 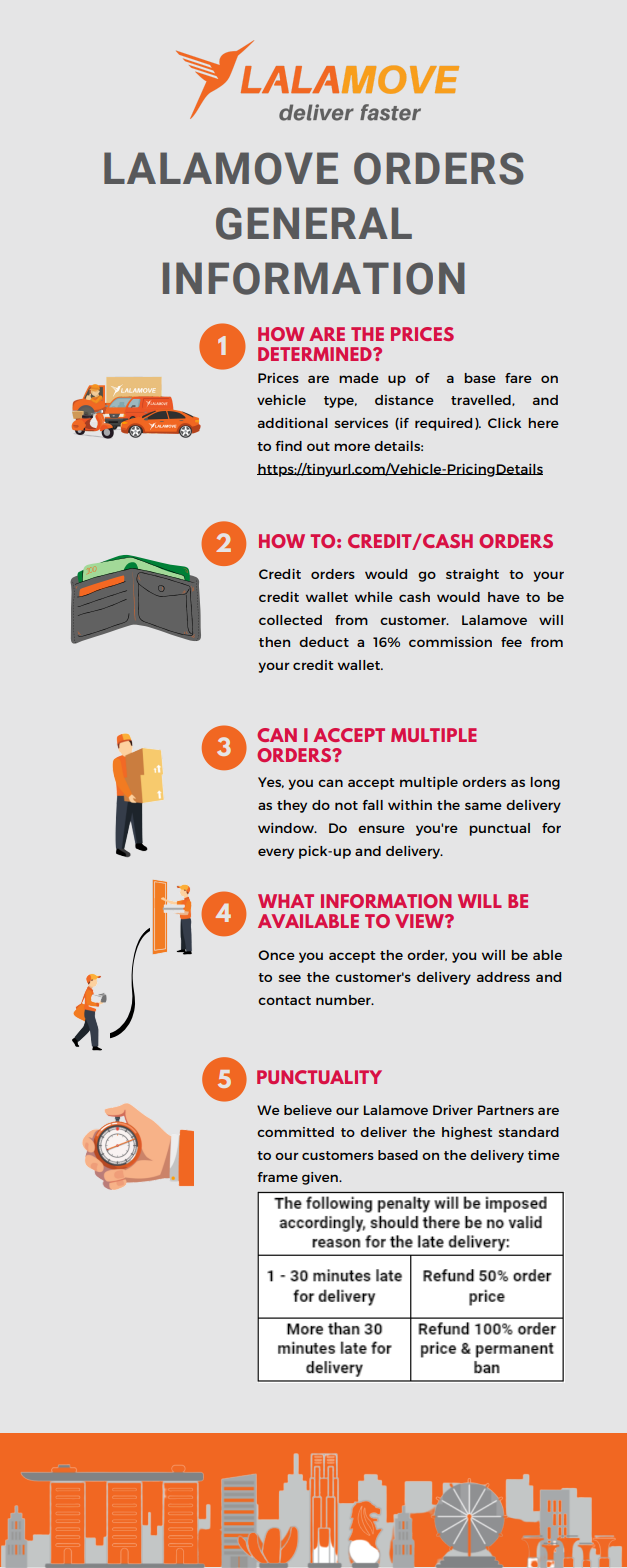 What do you see at coordinates (404, 400) in the screenshot?
I see `distance` at bounding box center [404, 400].
